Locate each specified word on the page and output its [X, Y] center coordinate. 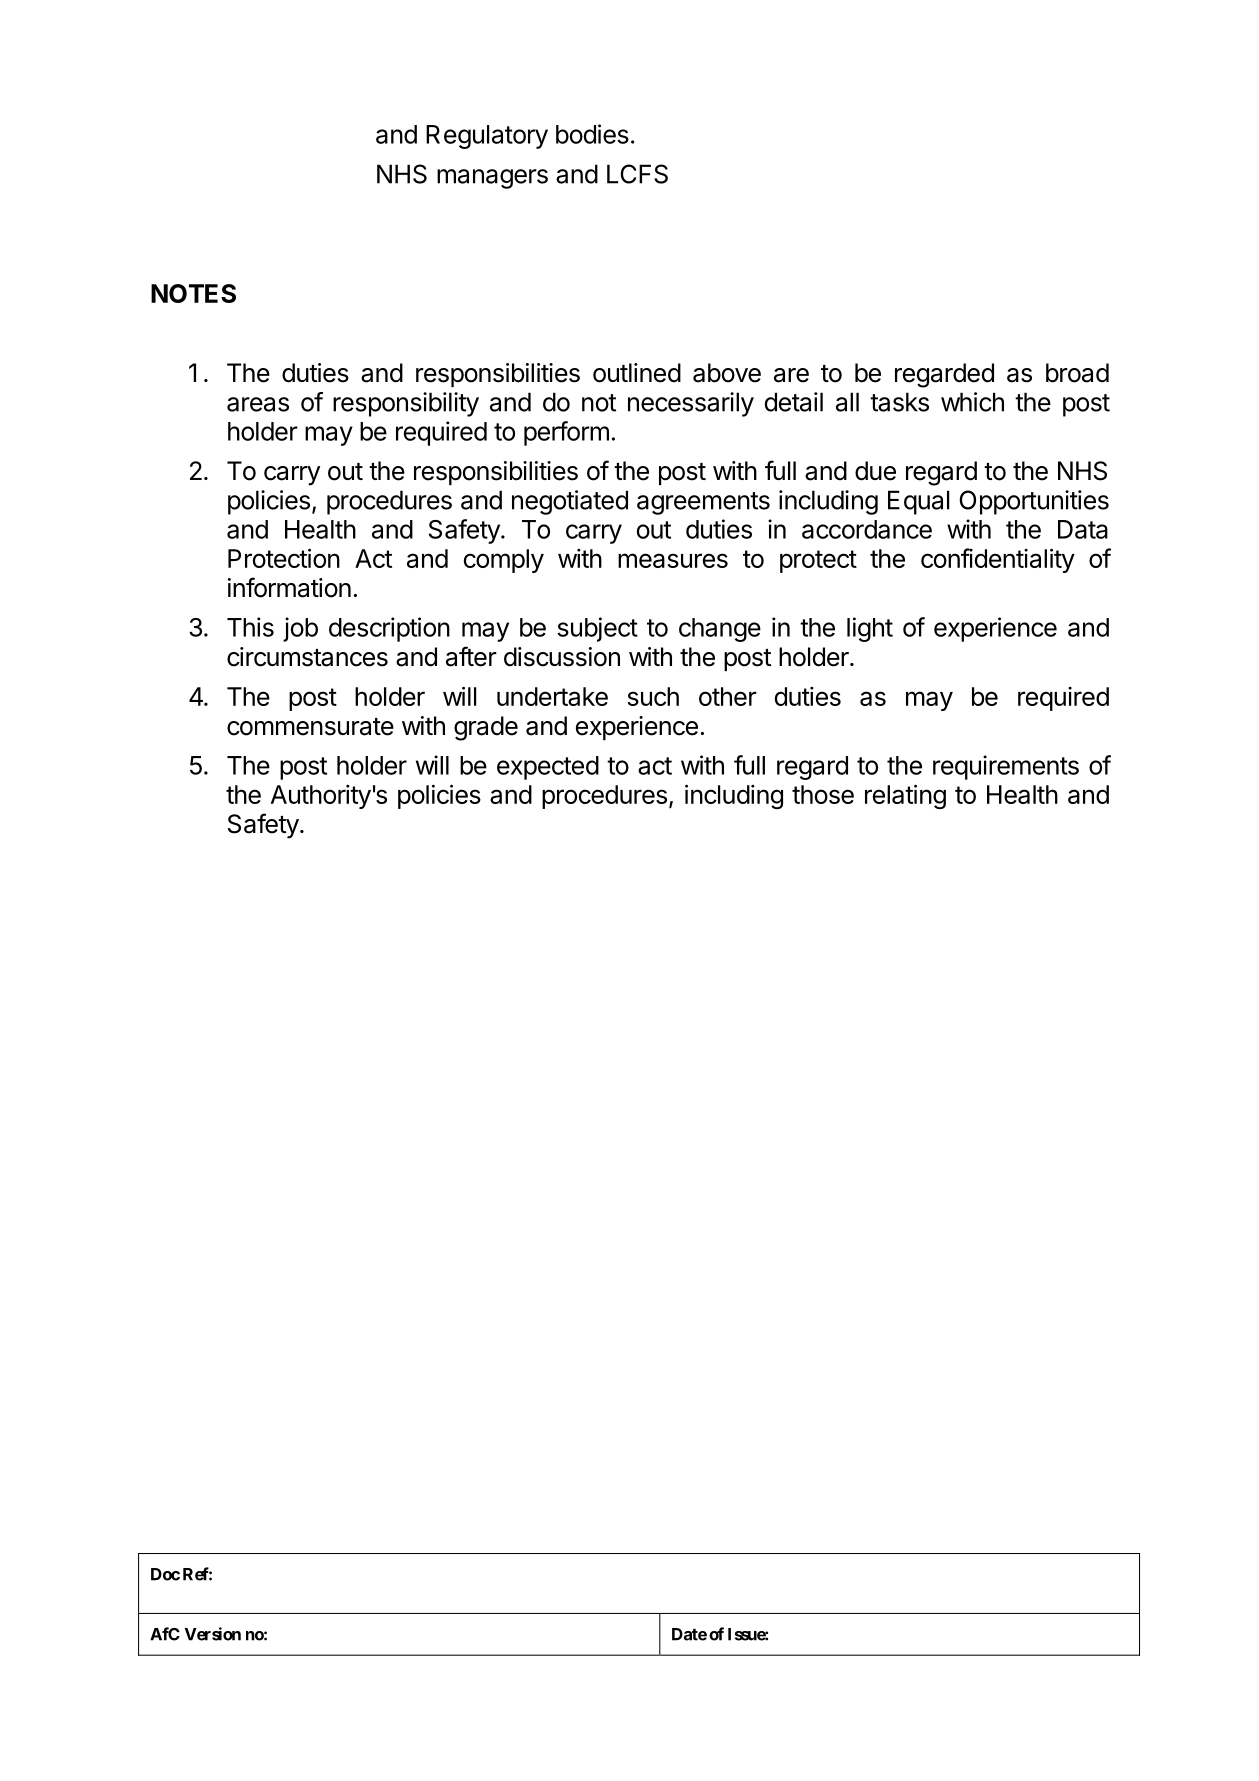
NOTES [193, 293]
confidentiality [998, 560]
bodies [592, 134]
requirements [1006, 767]
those [823, 794]
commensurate [310, 727]
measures [673, 560]
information [289, 587]
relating [905, 796]
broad [1077, 373]
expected [548, 768]
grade [486, 728]
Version [213, 1634]
